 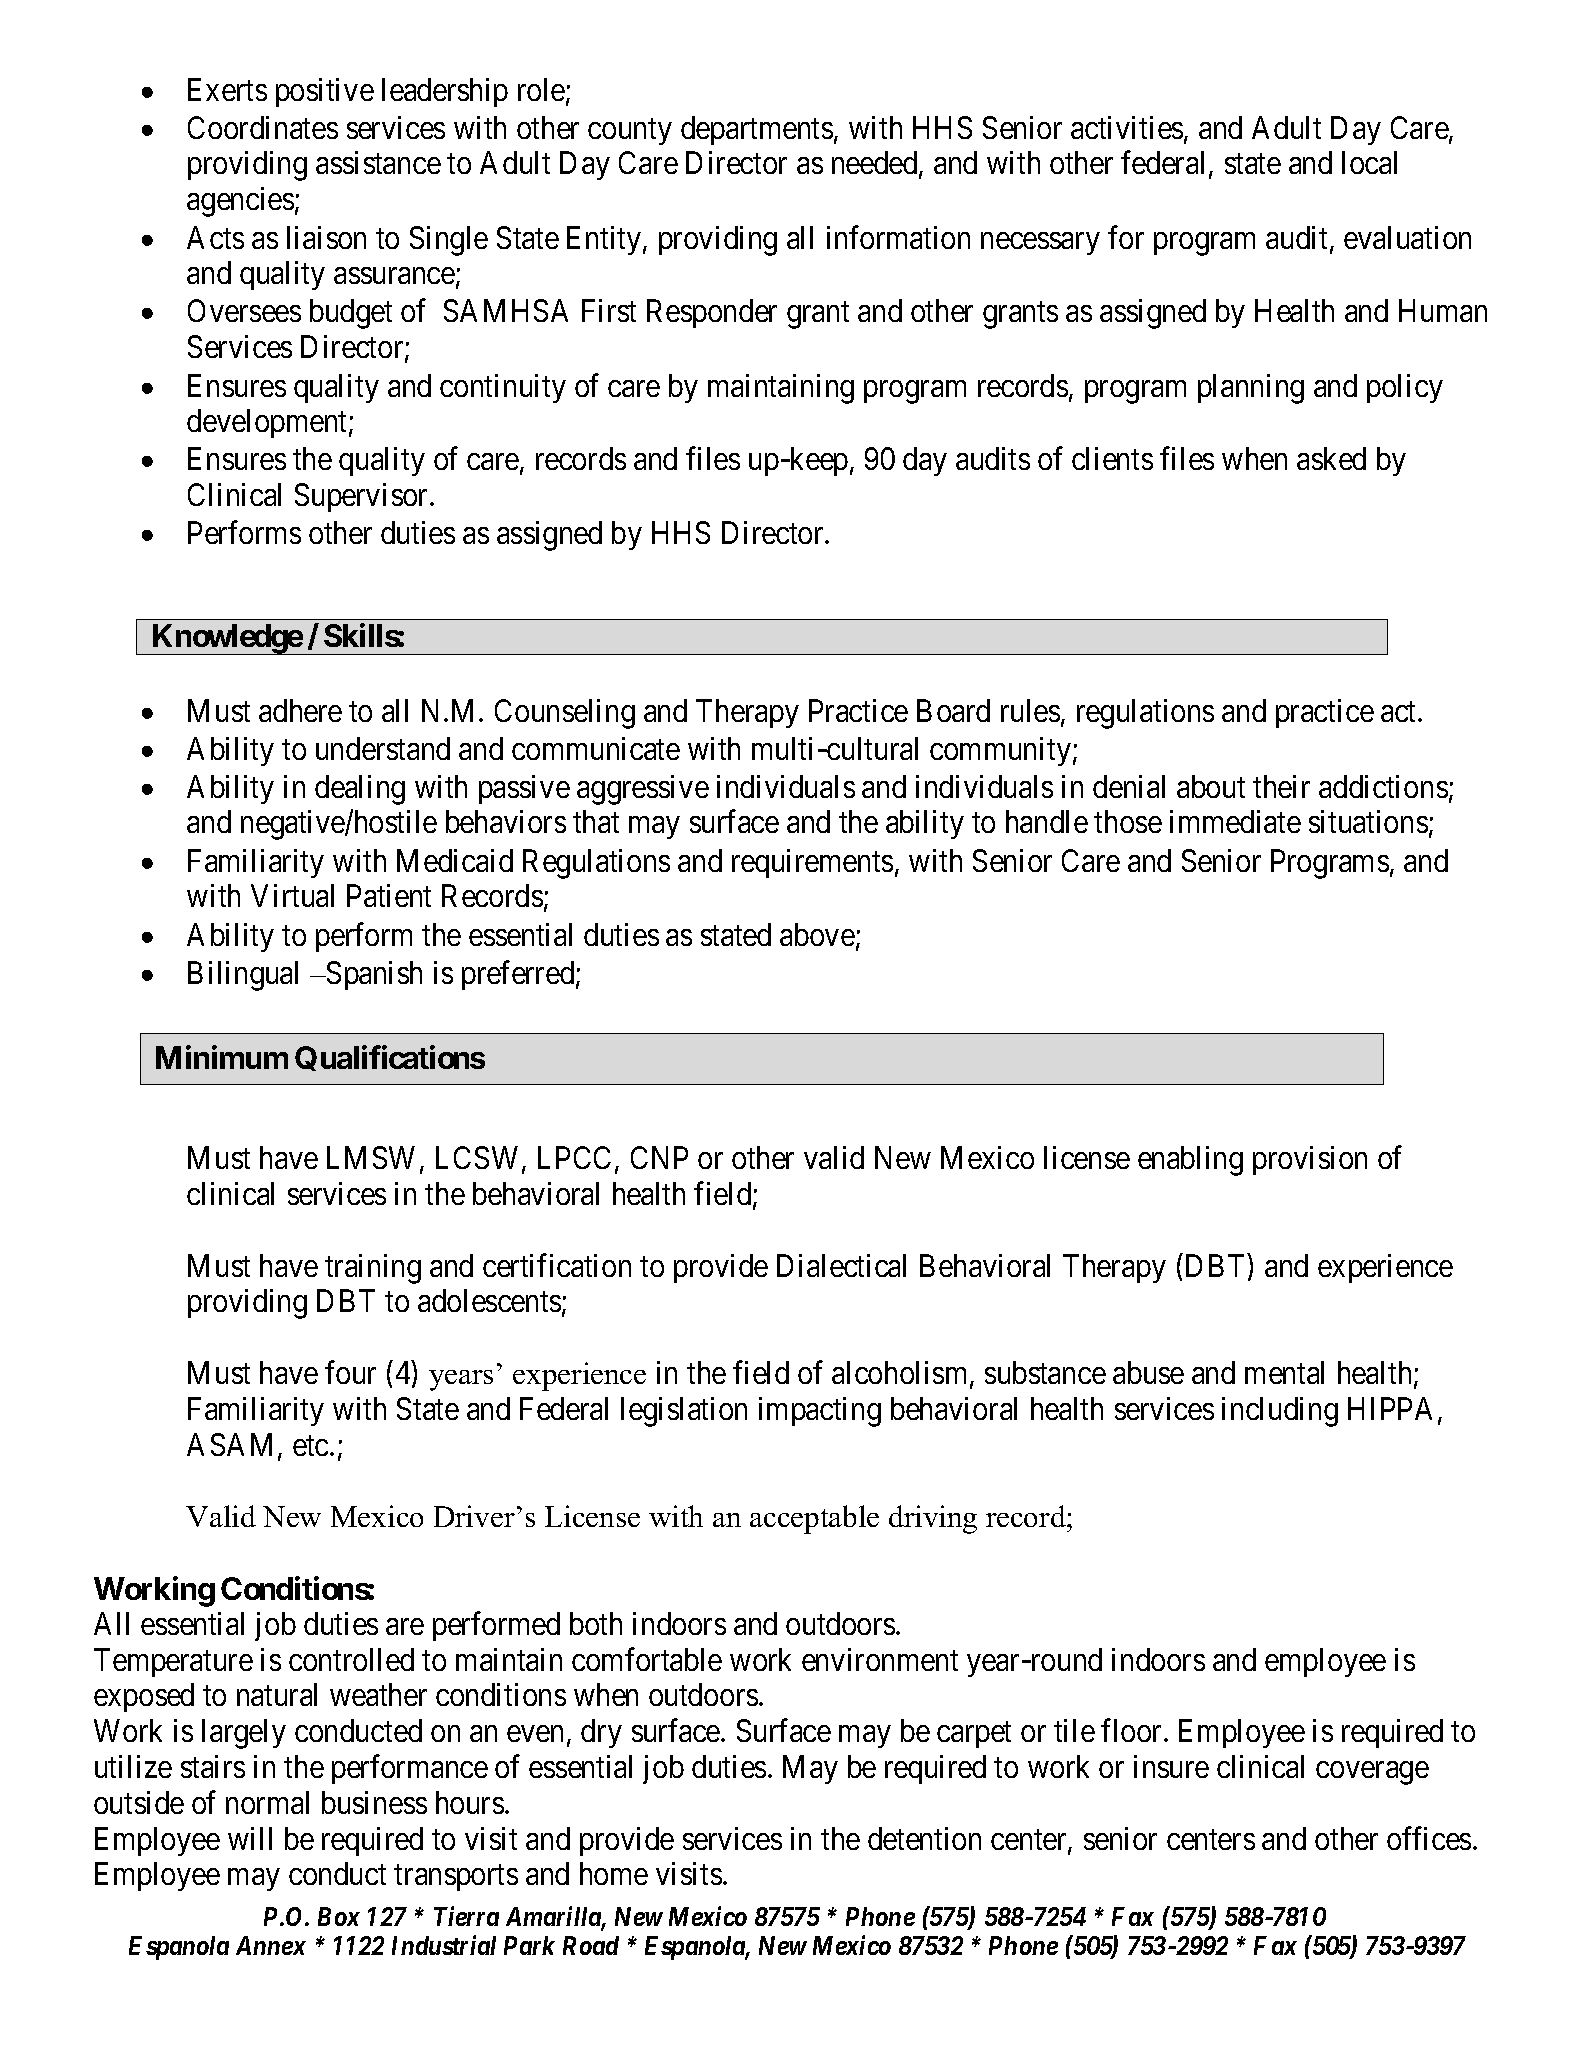 I want to click on Bilingual, so click(x=243, y=976).
